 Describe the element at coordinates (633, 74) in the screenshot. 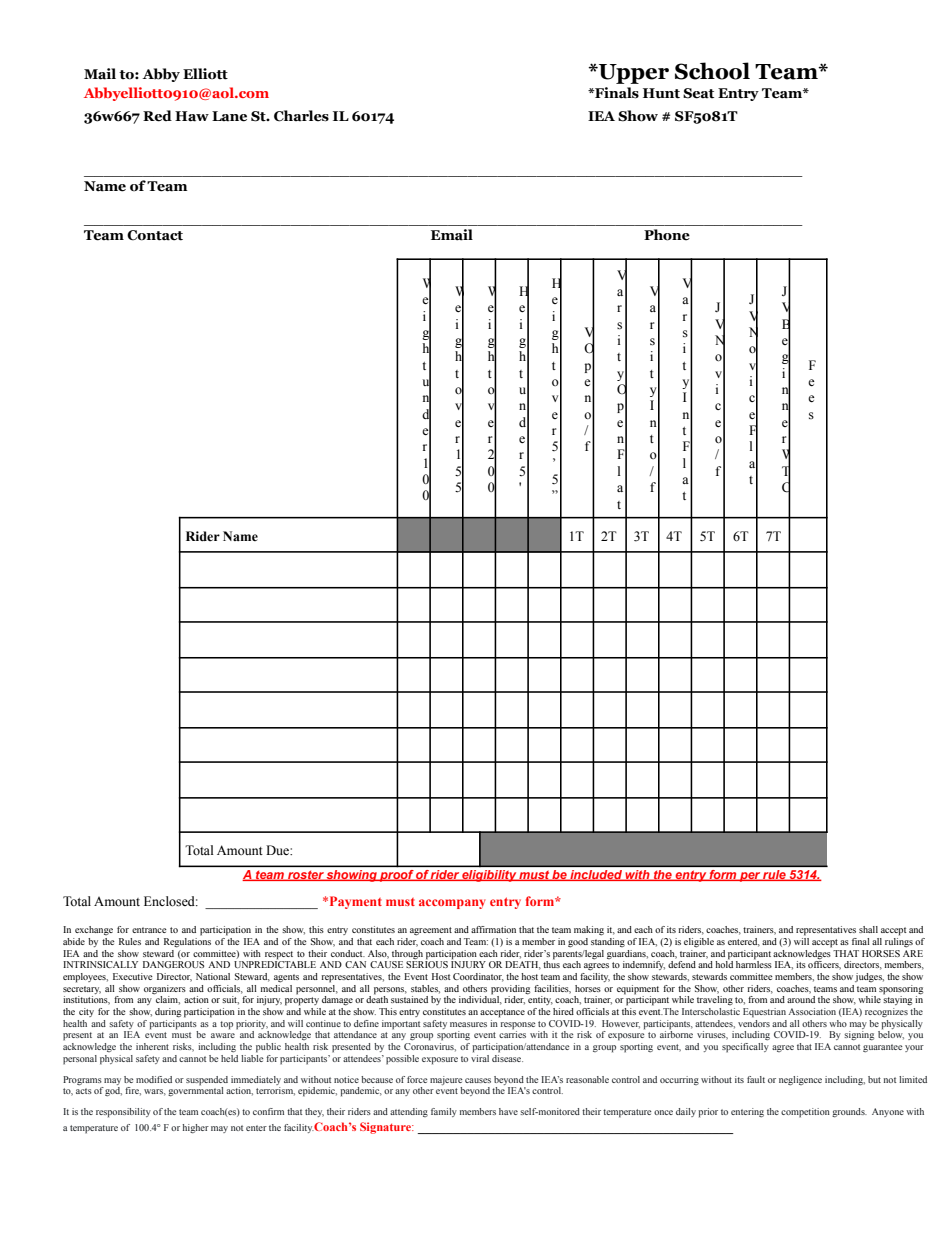

I see `Upper` at that location.
